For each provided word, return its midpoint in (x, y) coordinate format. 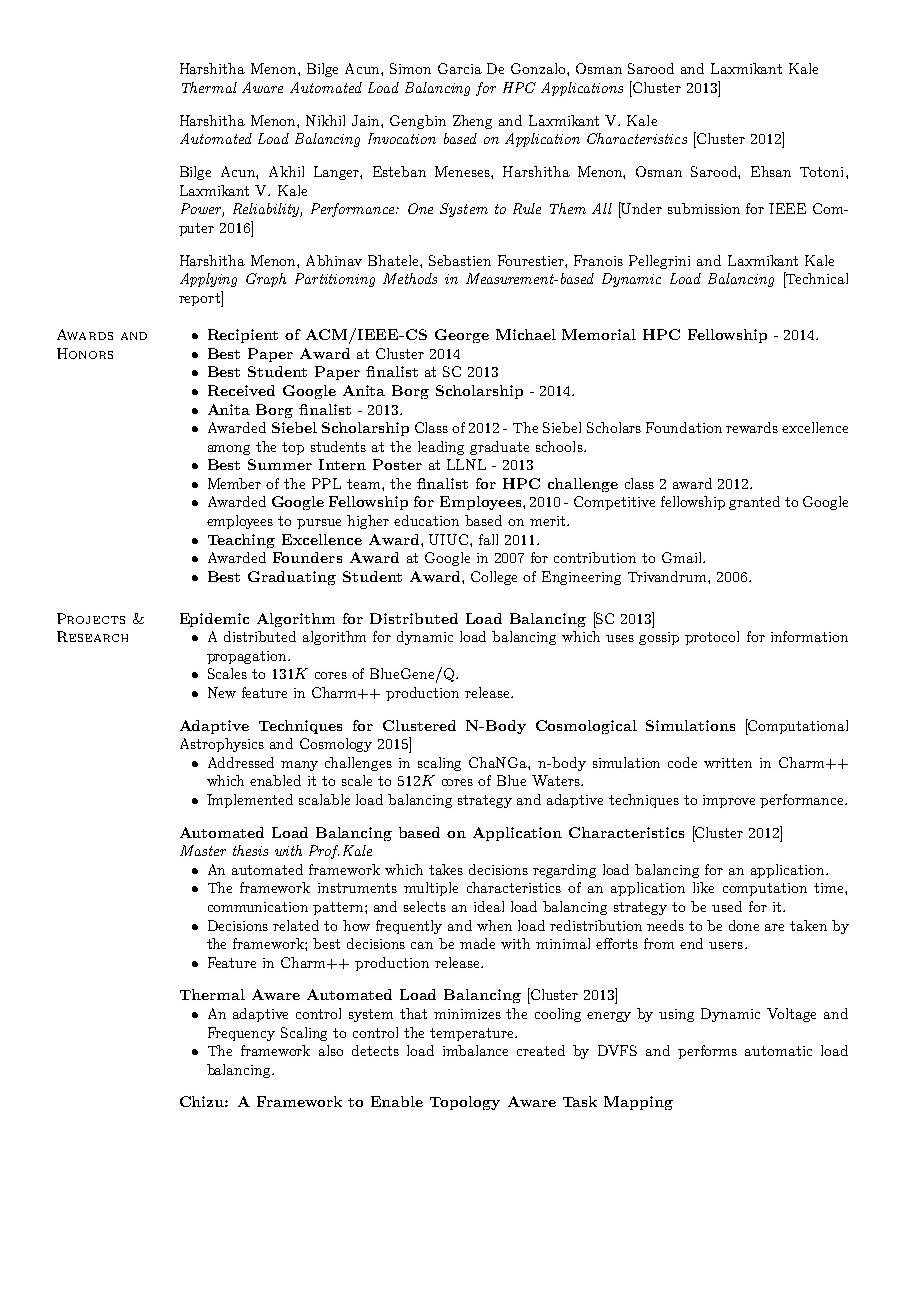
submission (704, 208)
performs (707, 1052)
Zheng (472, 122)
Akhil (286, 171)
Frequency (241, 1034)
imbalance (475, 1050)
